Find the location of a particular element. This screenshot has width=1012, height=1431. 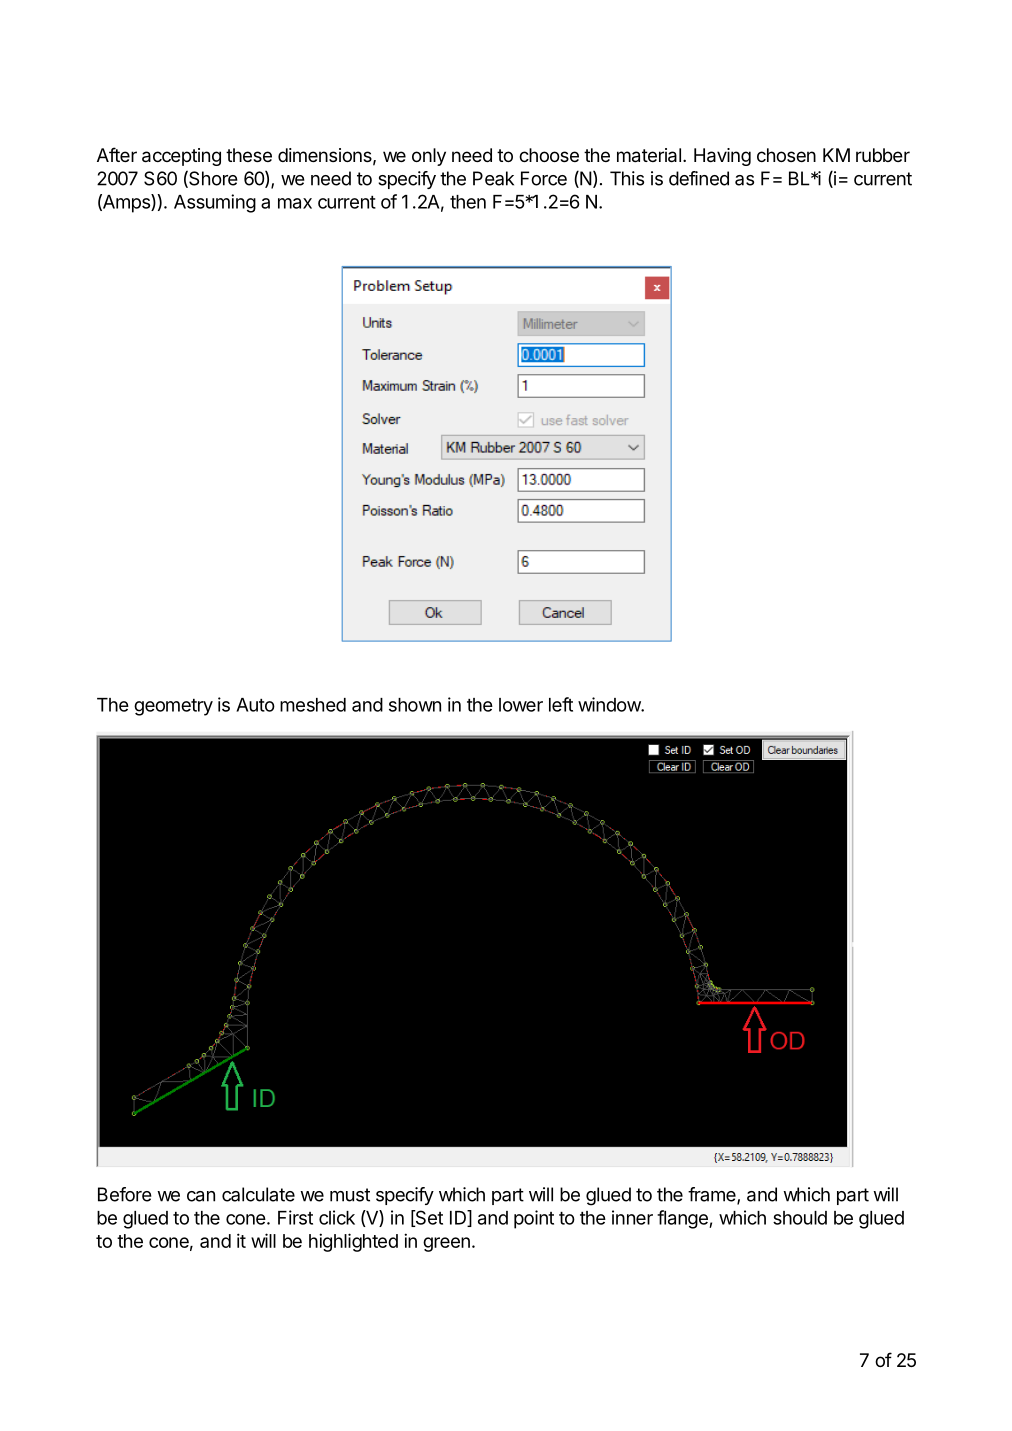

can is located at coordinates (201, 1196).
